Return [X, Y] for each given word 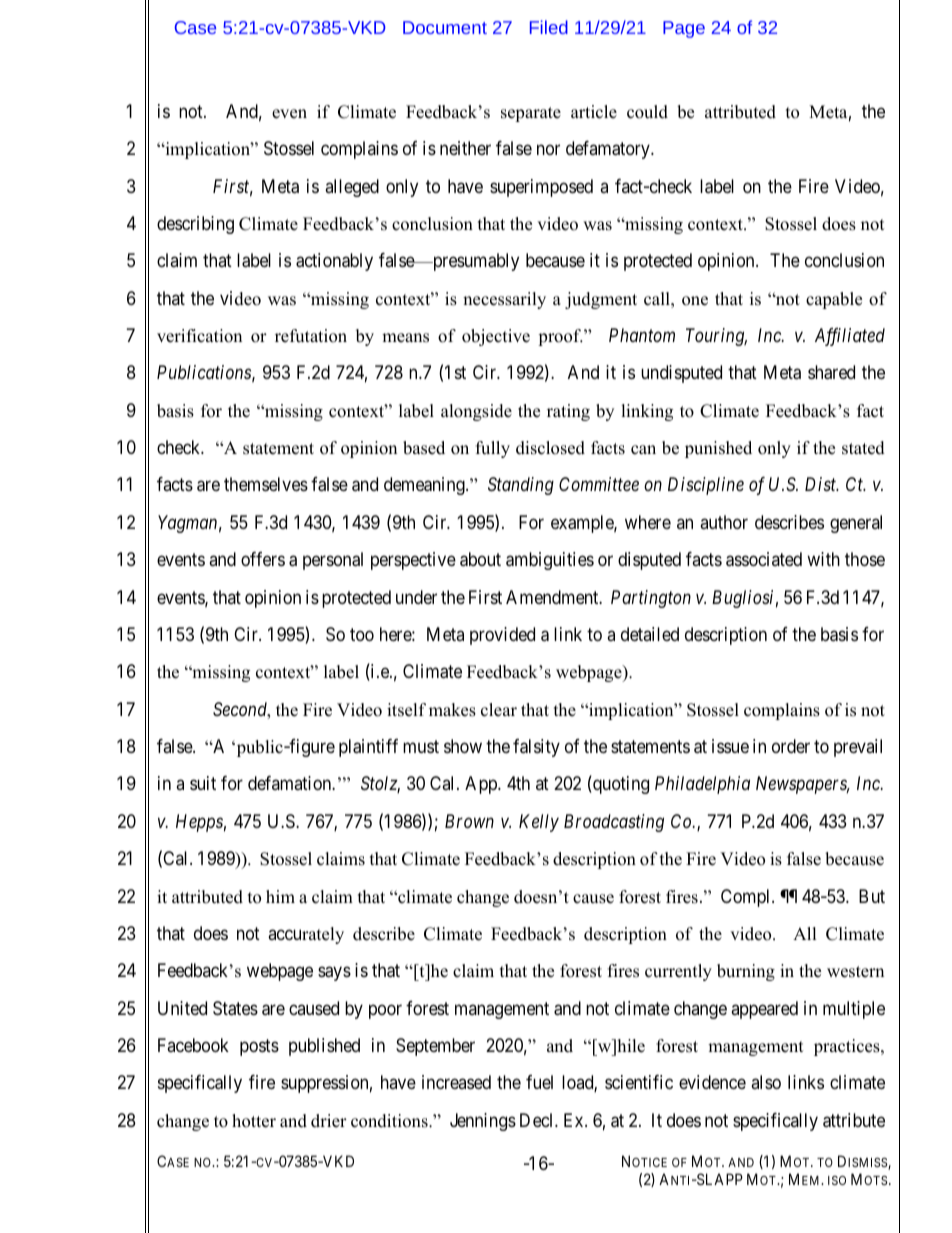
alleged [352, 188]
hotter [254, 1121]
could [647, 112]
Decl [538, 1120]
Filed [549, 27]
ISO [837, 1180]
